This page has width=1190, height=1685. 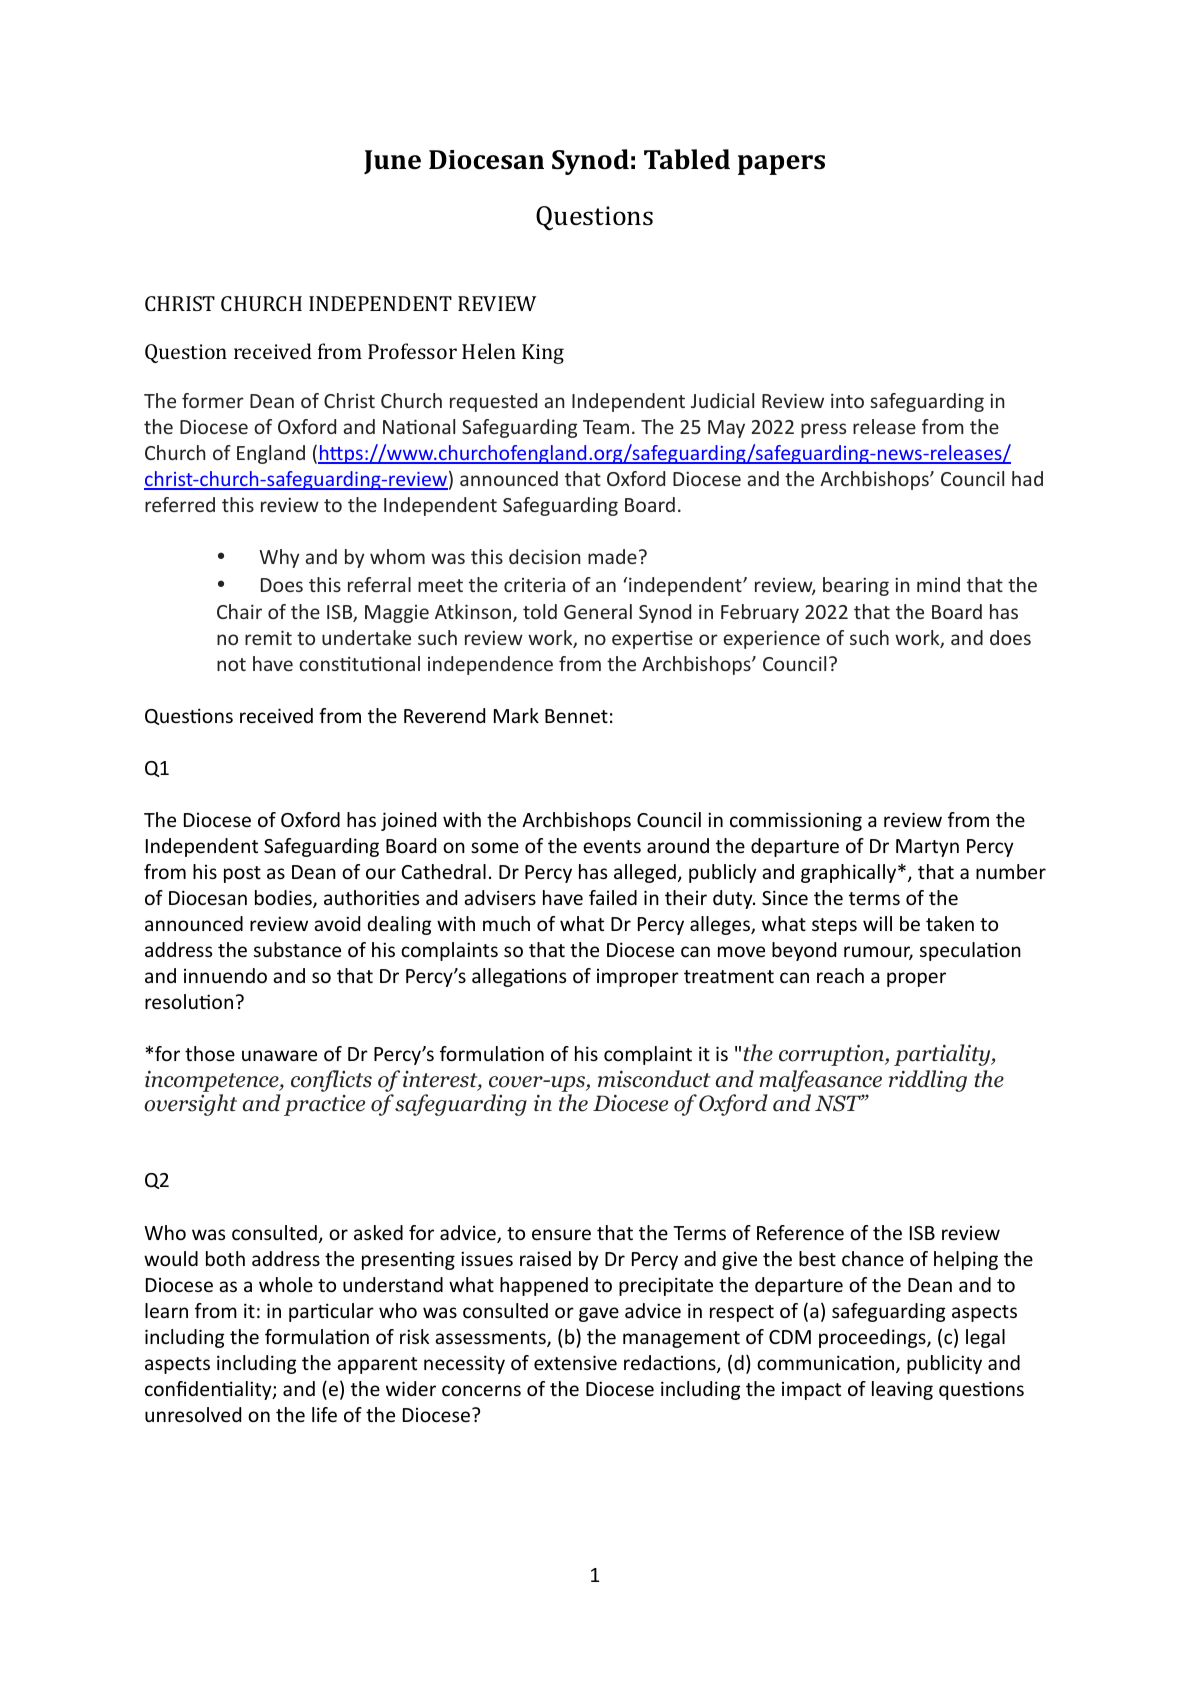 What do you see at coordinates (392, 162) in the page?
I see `June` at bounding box center [392, 162].
